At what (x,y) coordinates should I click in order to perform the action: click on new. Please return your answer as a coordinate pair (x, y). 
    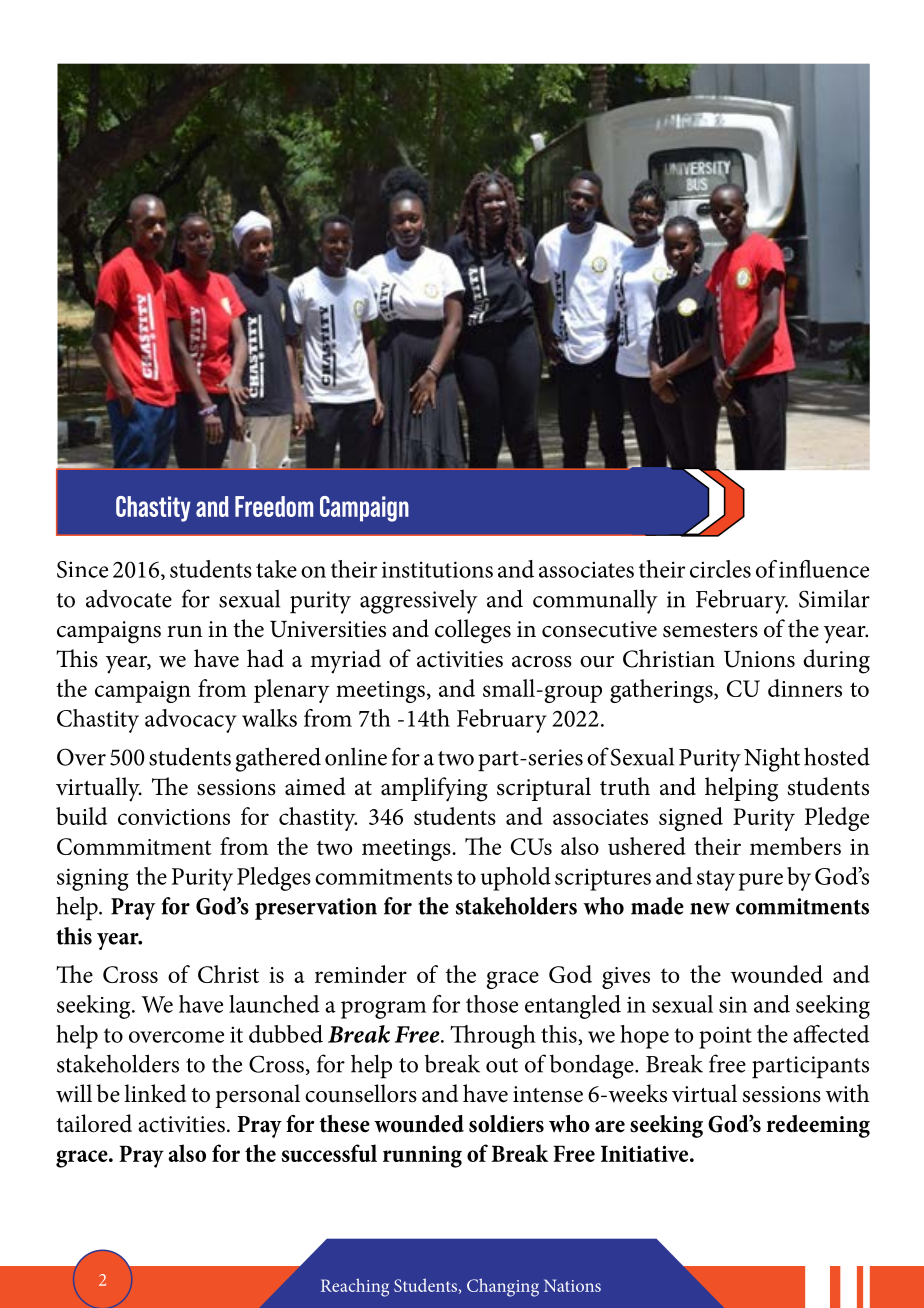
    Looking at the image, I should click on (710, 909).
